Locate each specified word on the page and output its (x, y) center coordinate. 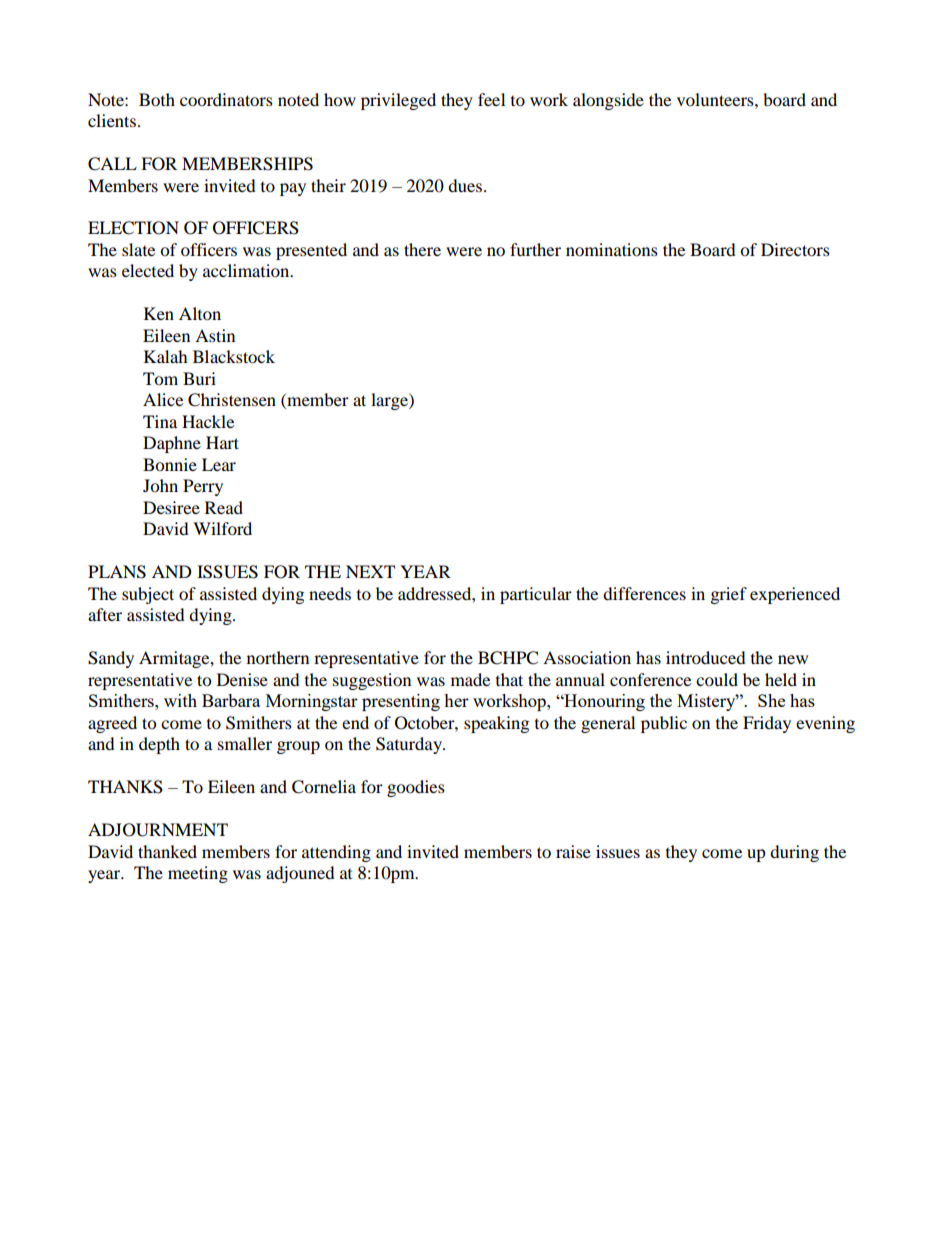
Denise (242, 679)
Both (157, 99)
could (717, 679)
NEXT (370, 571)
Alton (200, 313)
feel (491, 99)
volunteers (716, 99)
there (422, 249)
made (470, 679)
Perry (203, 487)
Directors (795, 249)
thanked (167, 851)
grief (729, 595)
